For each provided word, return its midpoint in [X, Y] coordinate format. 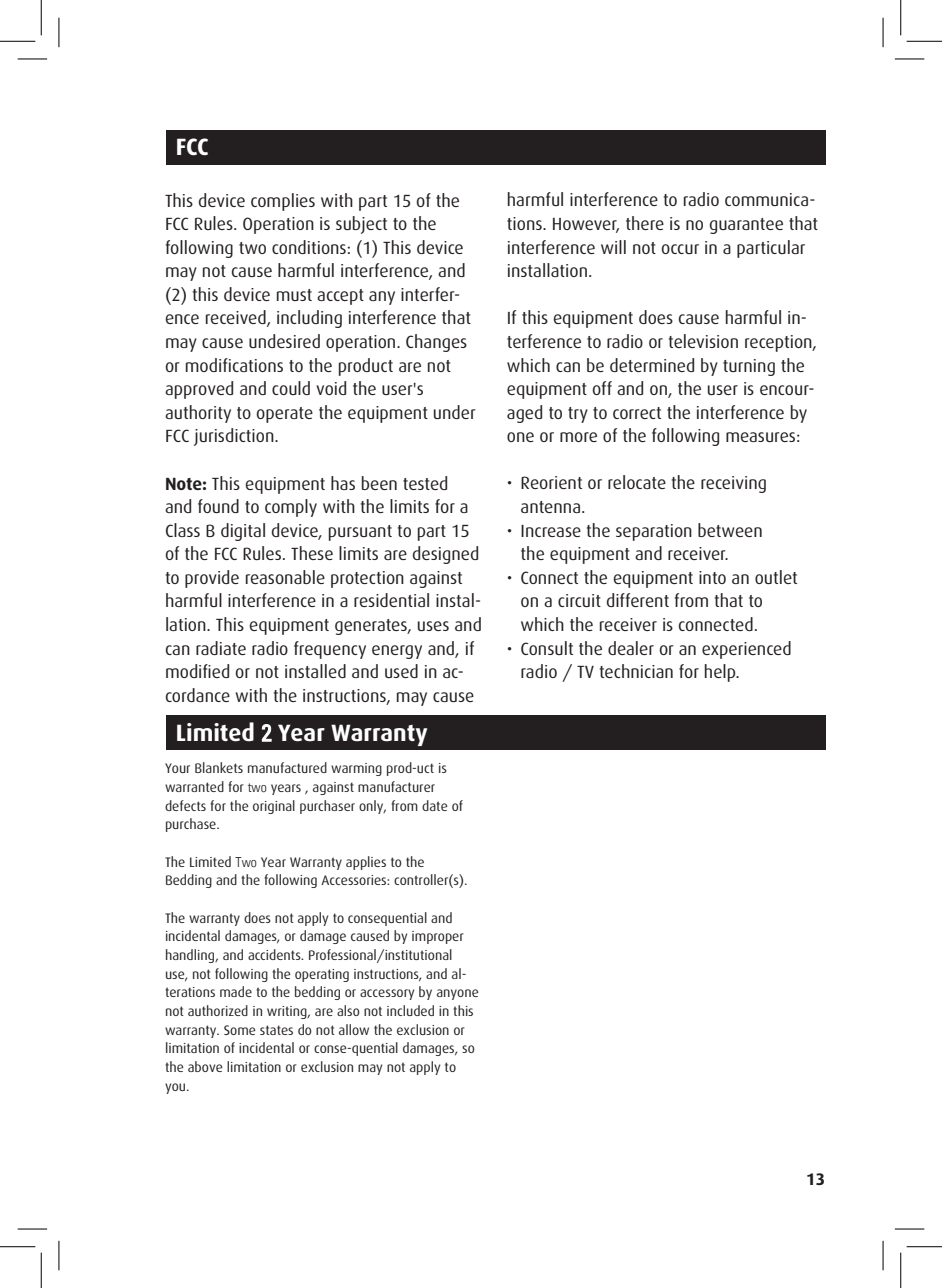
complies [283, 202]
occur [680, 249]
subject [361, 225]
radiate [221, 648]
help [721, 673]
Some [240, 1030]
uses [433, 626]
